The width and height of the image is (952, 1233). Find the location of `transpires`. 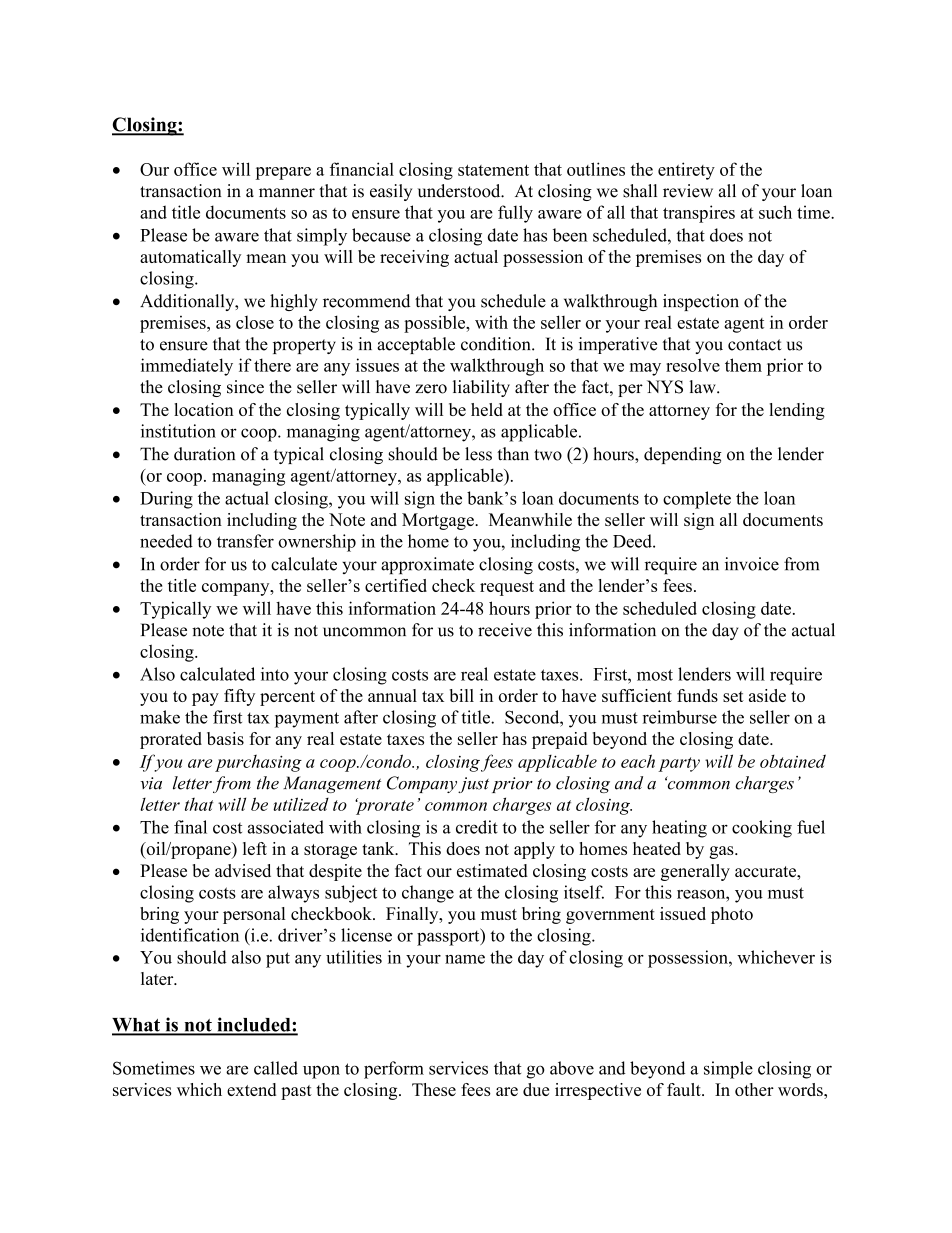

transpires is located at coordinates (699, 214).
